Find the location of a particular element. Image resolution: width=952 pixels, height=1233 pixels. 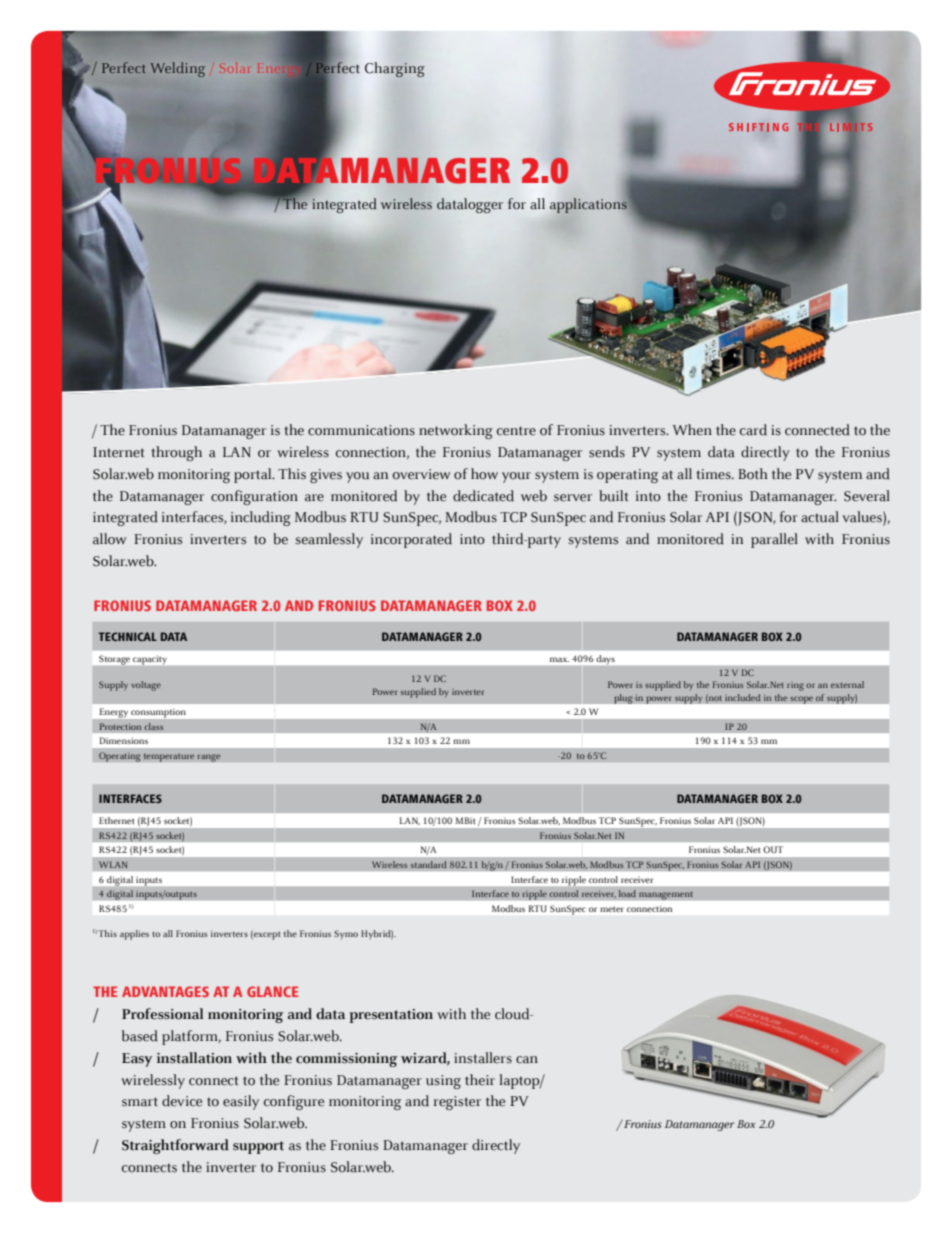

Welding is located at coordinates (177, 69).
